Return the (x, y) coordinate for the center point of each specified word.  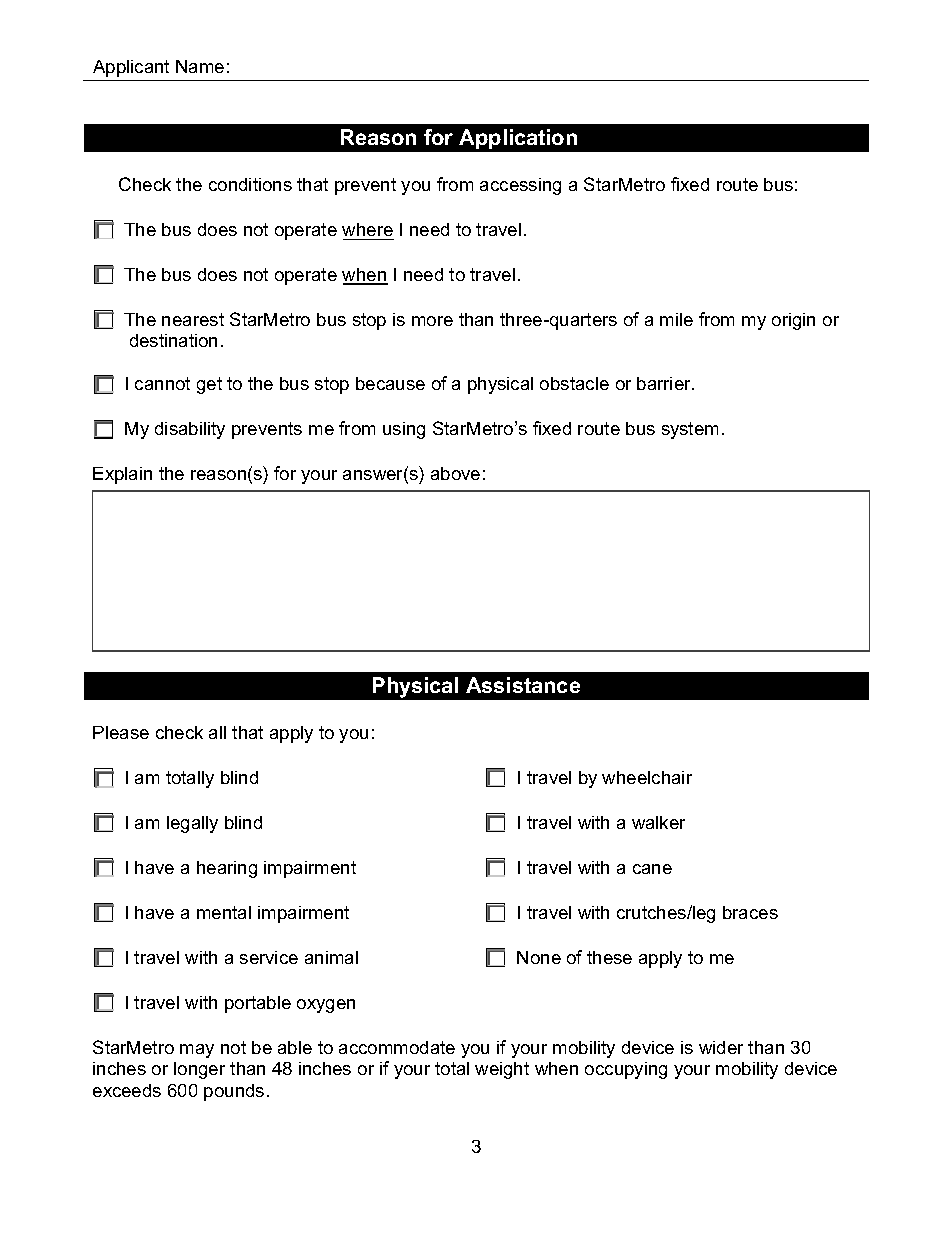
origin (793, 321)
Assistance (523, 685)
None (539, 957)
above (455, 473)
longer (199, 1070)
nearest (193, 319)
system (690, 430)
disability (190, 430)
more (432, 321)
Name (200, 66)
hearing (227, 869)
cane (652, 869)
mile (676, 319)
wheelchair (647, 777)
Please (121, 732)
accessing (520, 186)
